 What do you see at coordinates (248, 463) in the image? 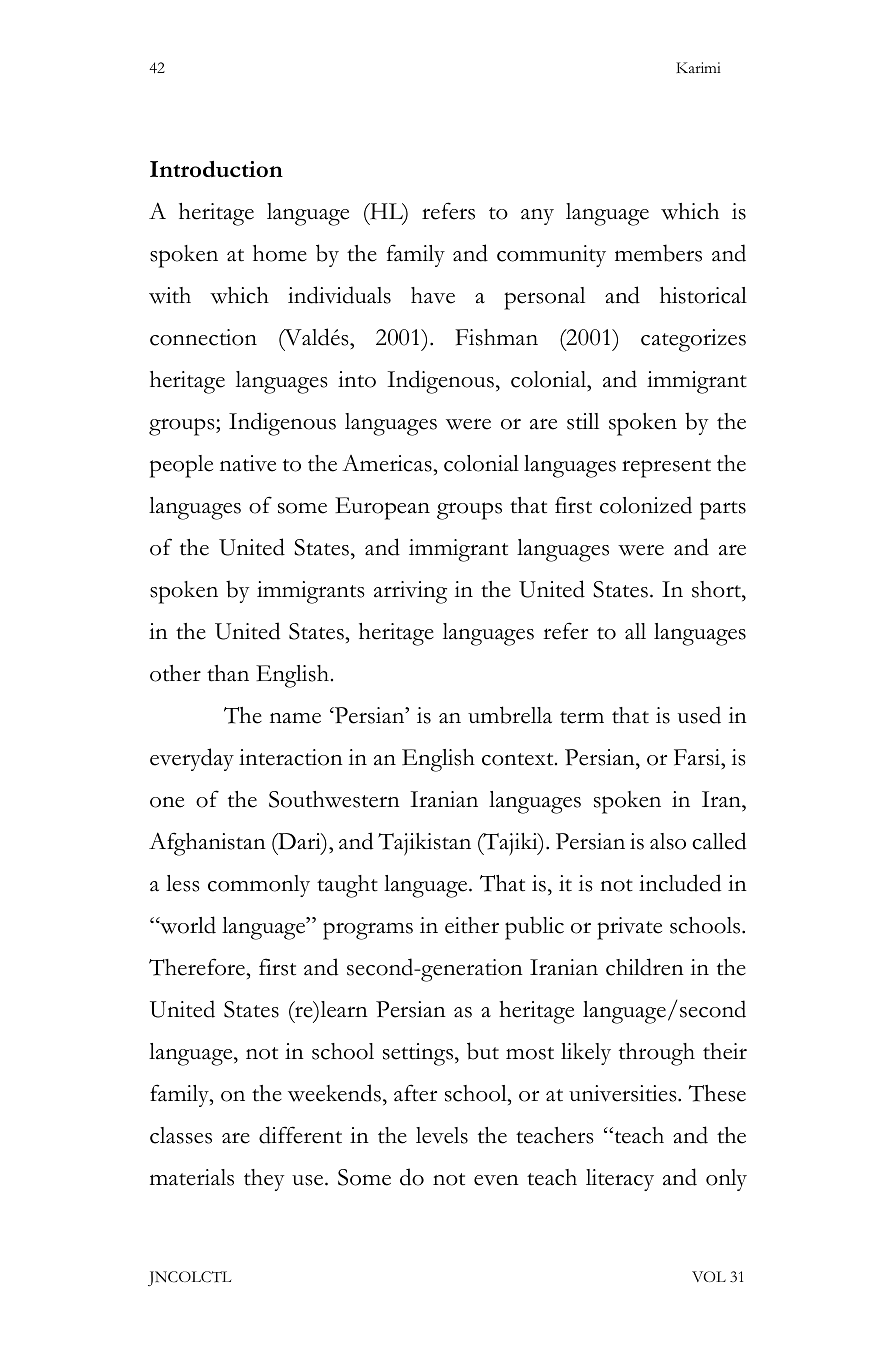
I see `native` at bounding box center [248, 463].
